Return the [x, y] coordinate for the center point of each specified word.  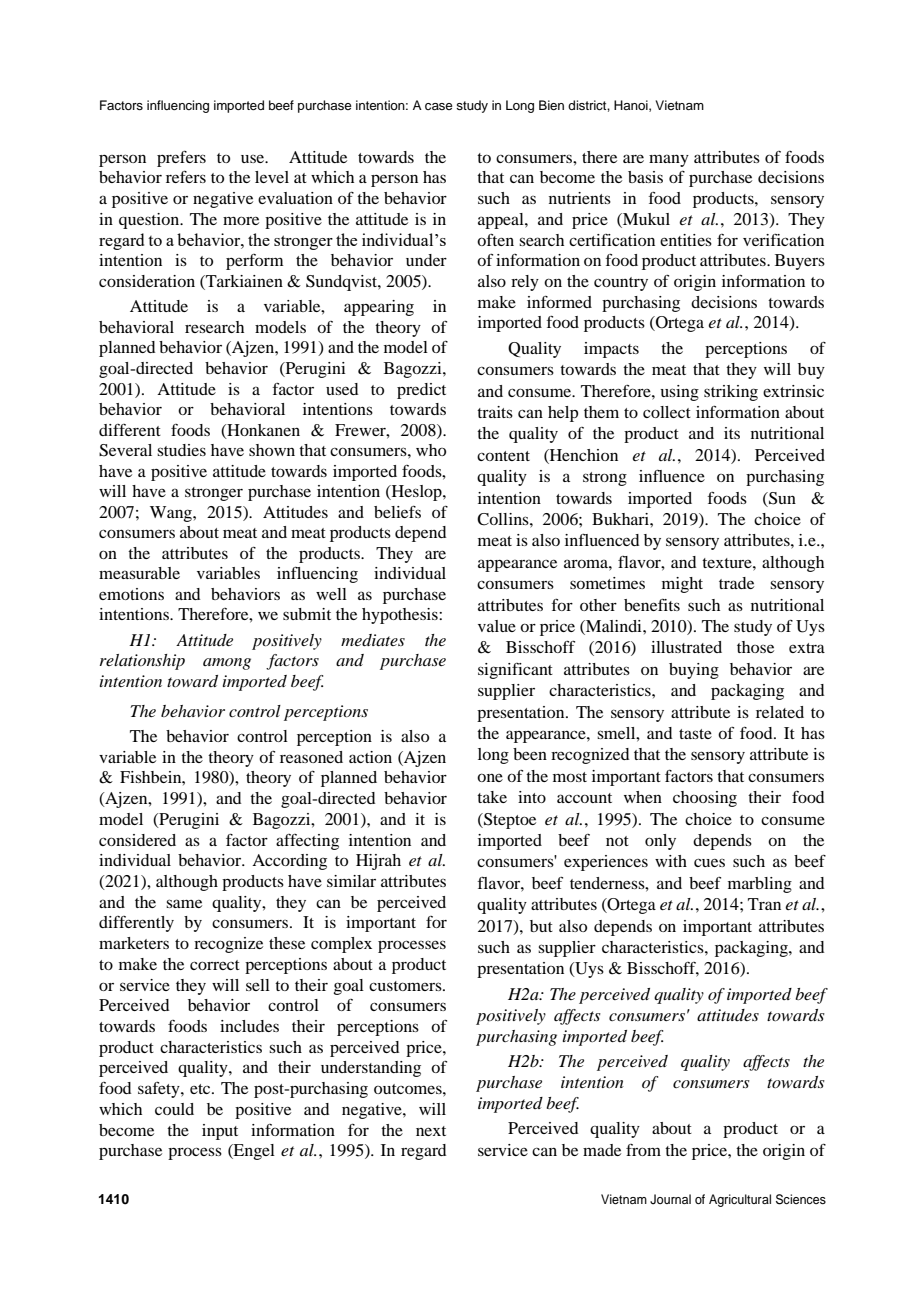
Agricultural [740, 1200]
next [431, 1131]
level [272, 177]
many [669, 160]
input [220, 1132]
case [439, 106]
